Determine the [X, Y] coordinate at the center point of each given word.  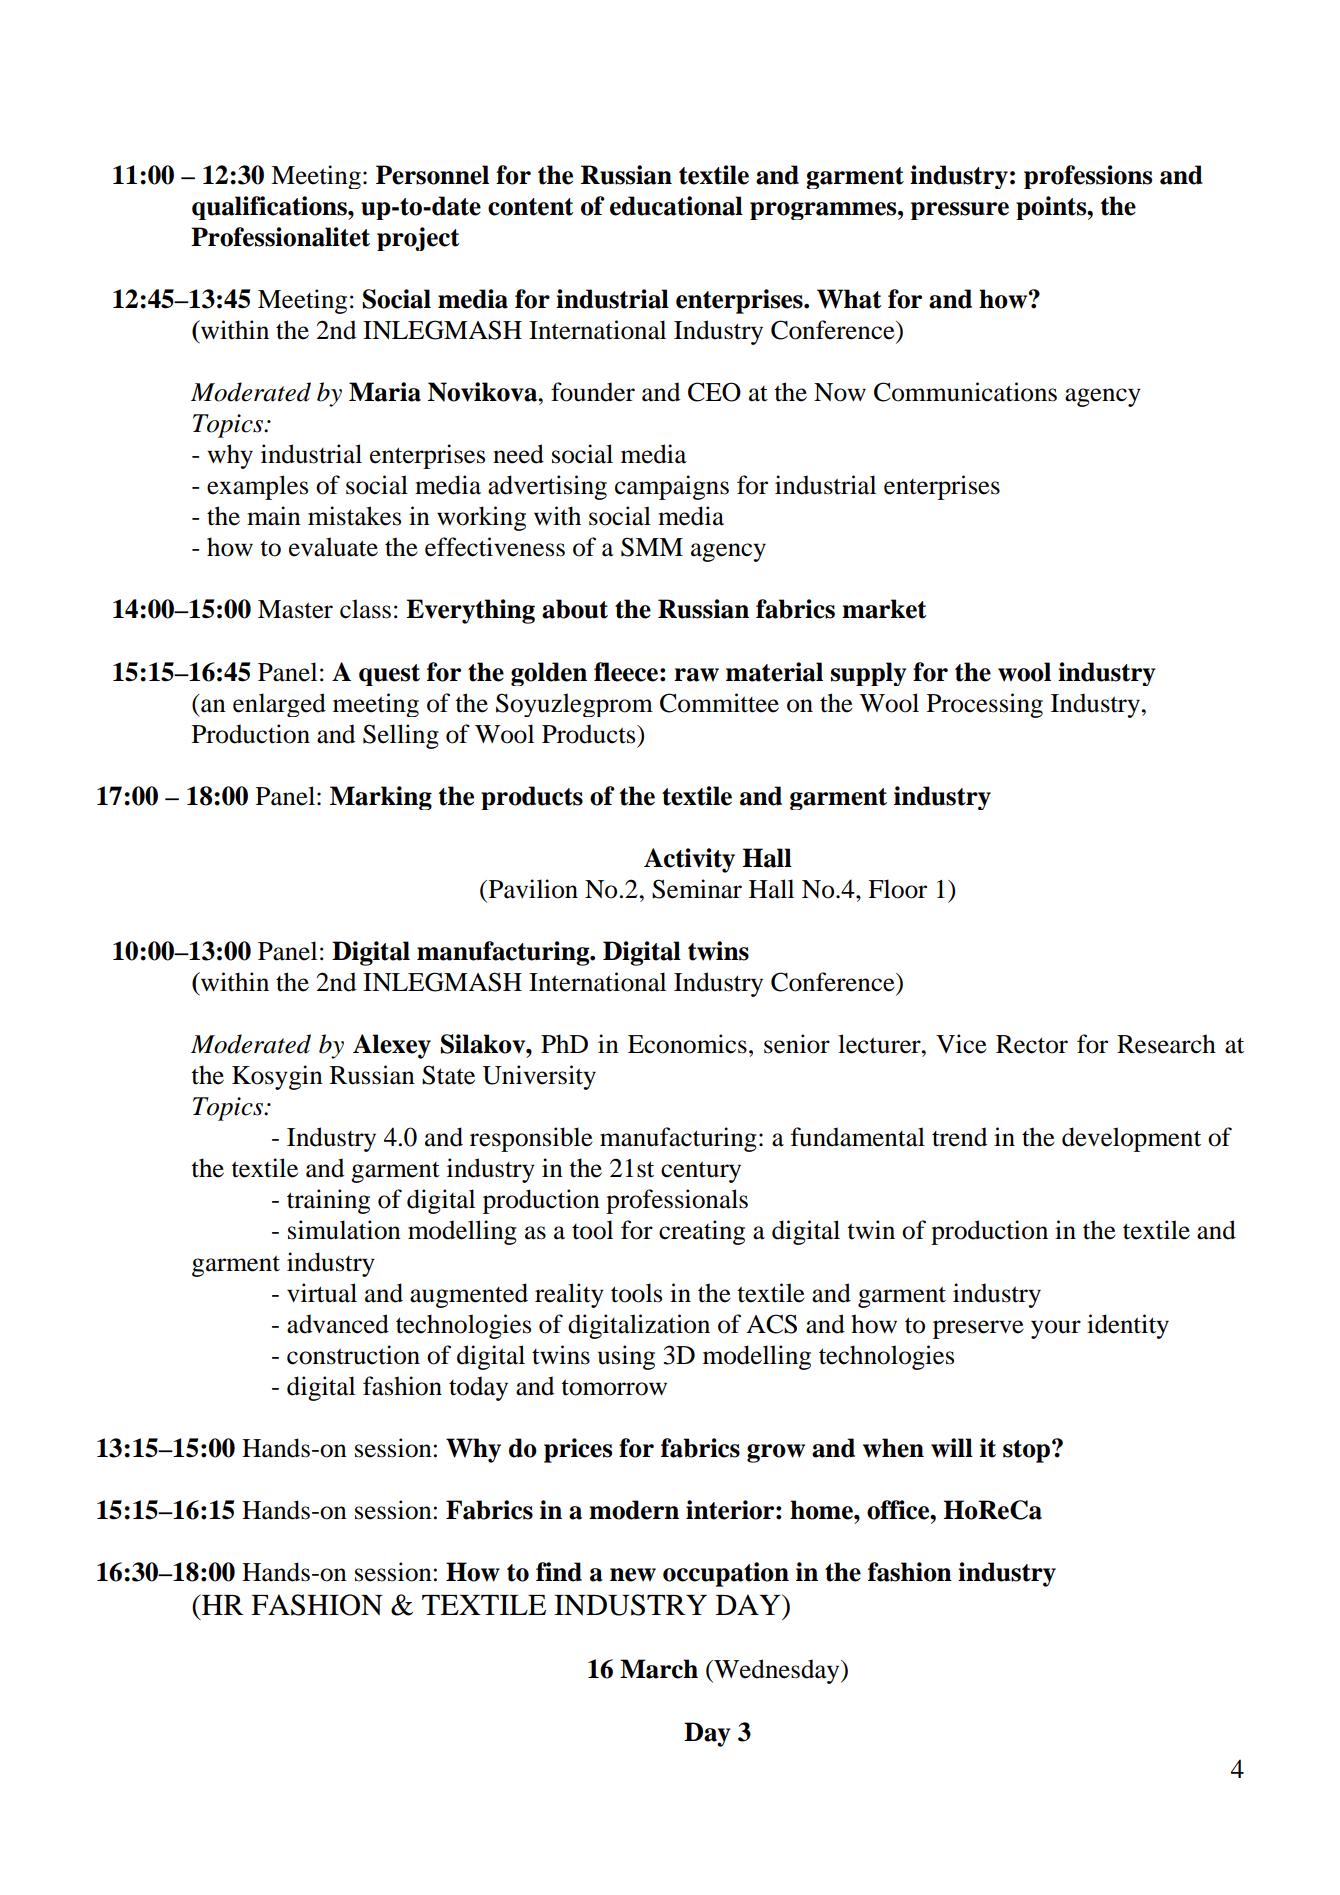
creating [702, 1232]
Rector [1032, 1044]
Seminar [697, 889]
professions [1088, 177]
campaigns [672, 487]
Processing [985, 705]
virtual [322, 1293]
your [1056, 1329]
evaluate [333, 547]
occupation [726, 1574]
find [559, 1572]
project [418, 239]
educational [676, 206]
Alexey [392, 1046]
